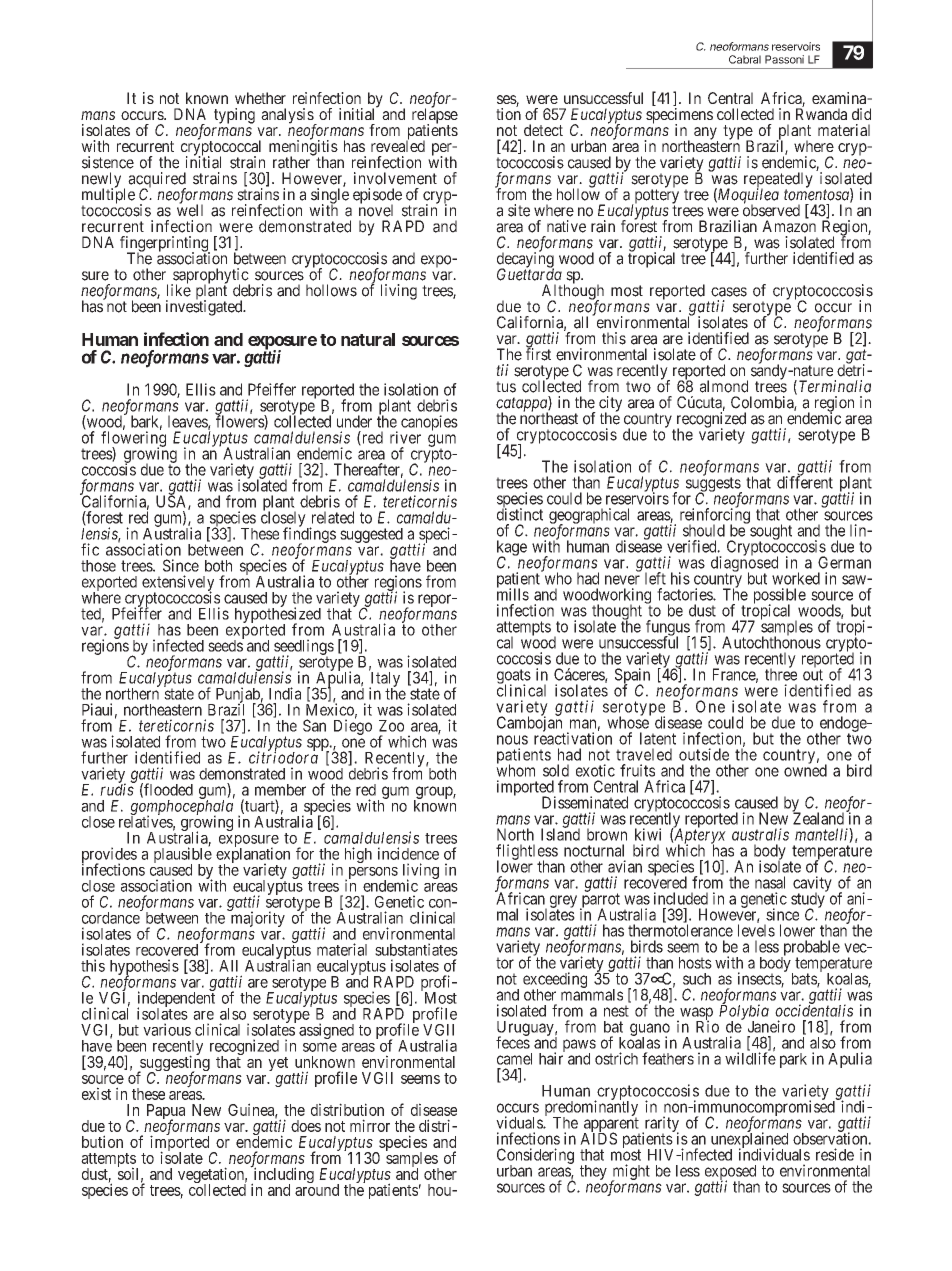 This image has width=952, height=1271. I want to click on typing, so click(234, 116).
